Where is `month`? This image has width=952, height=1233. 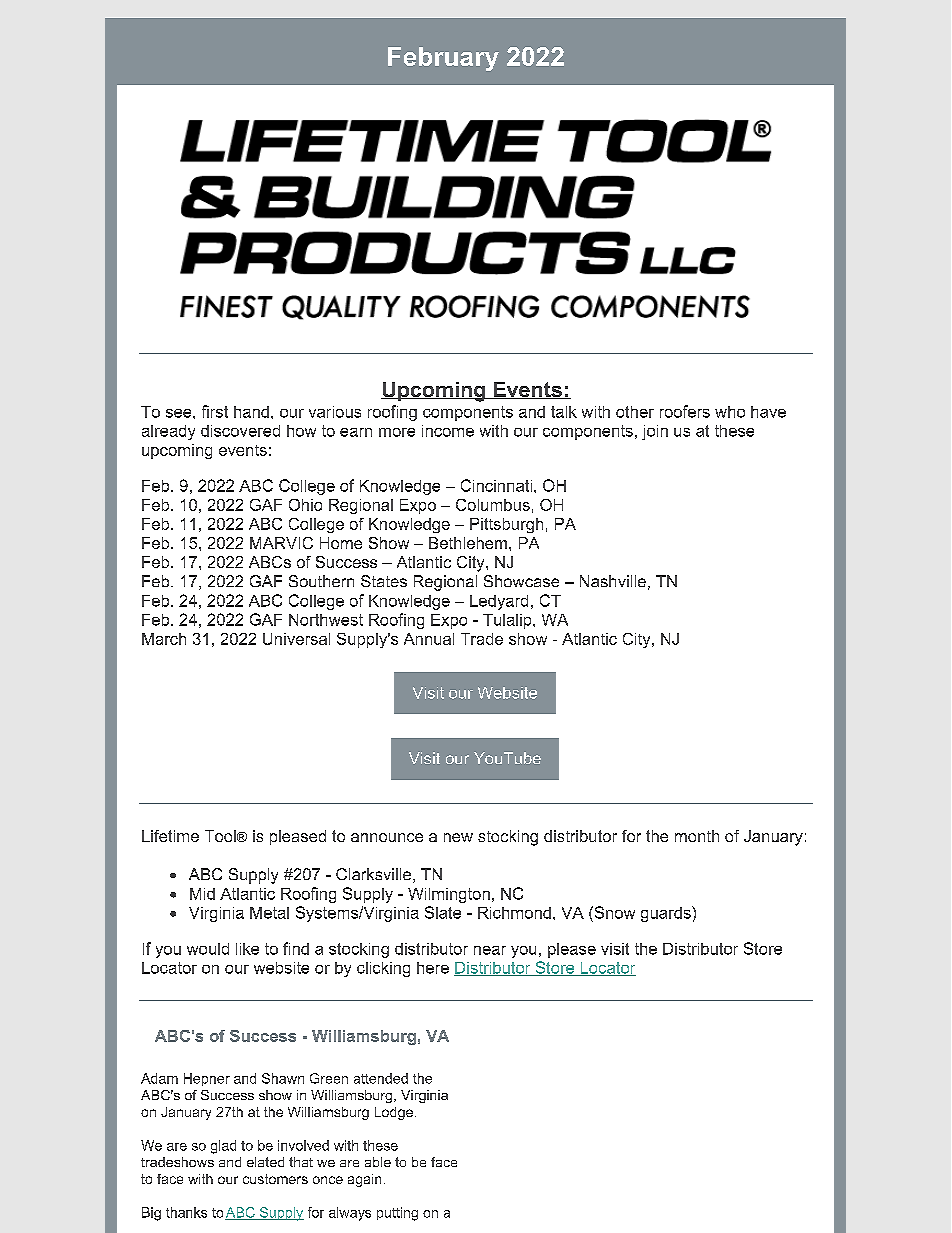
month is located at coordinates (697, 836).
